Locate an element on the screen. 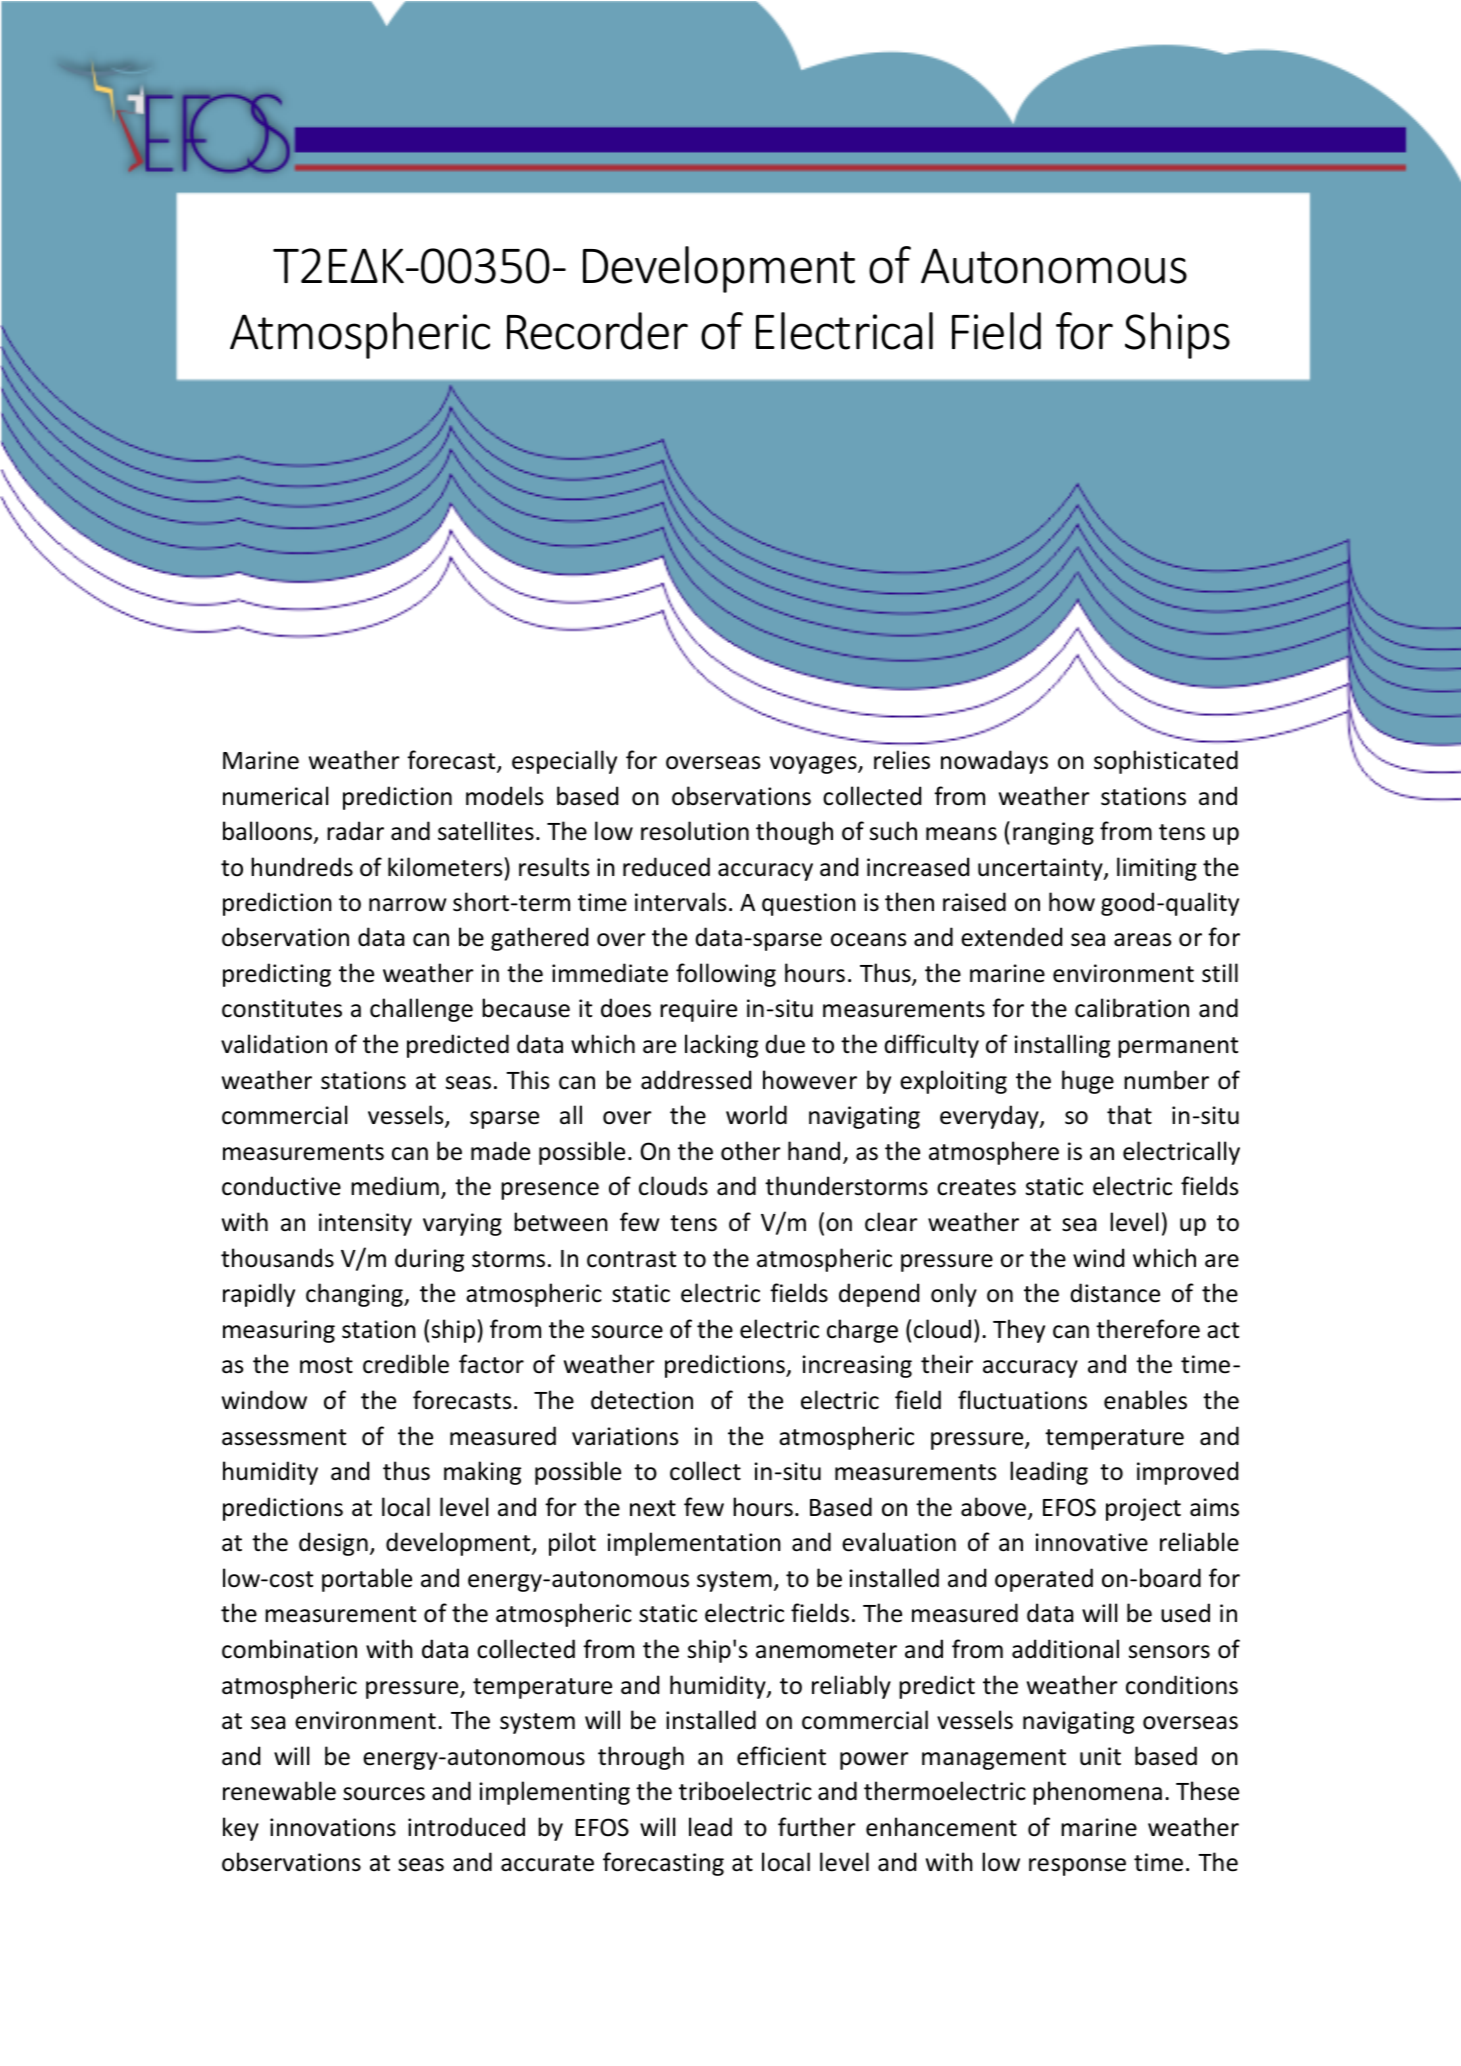  Recorder is located at coordinates (597, 331).
